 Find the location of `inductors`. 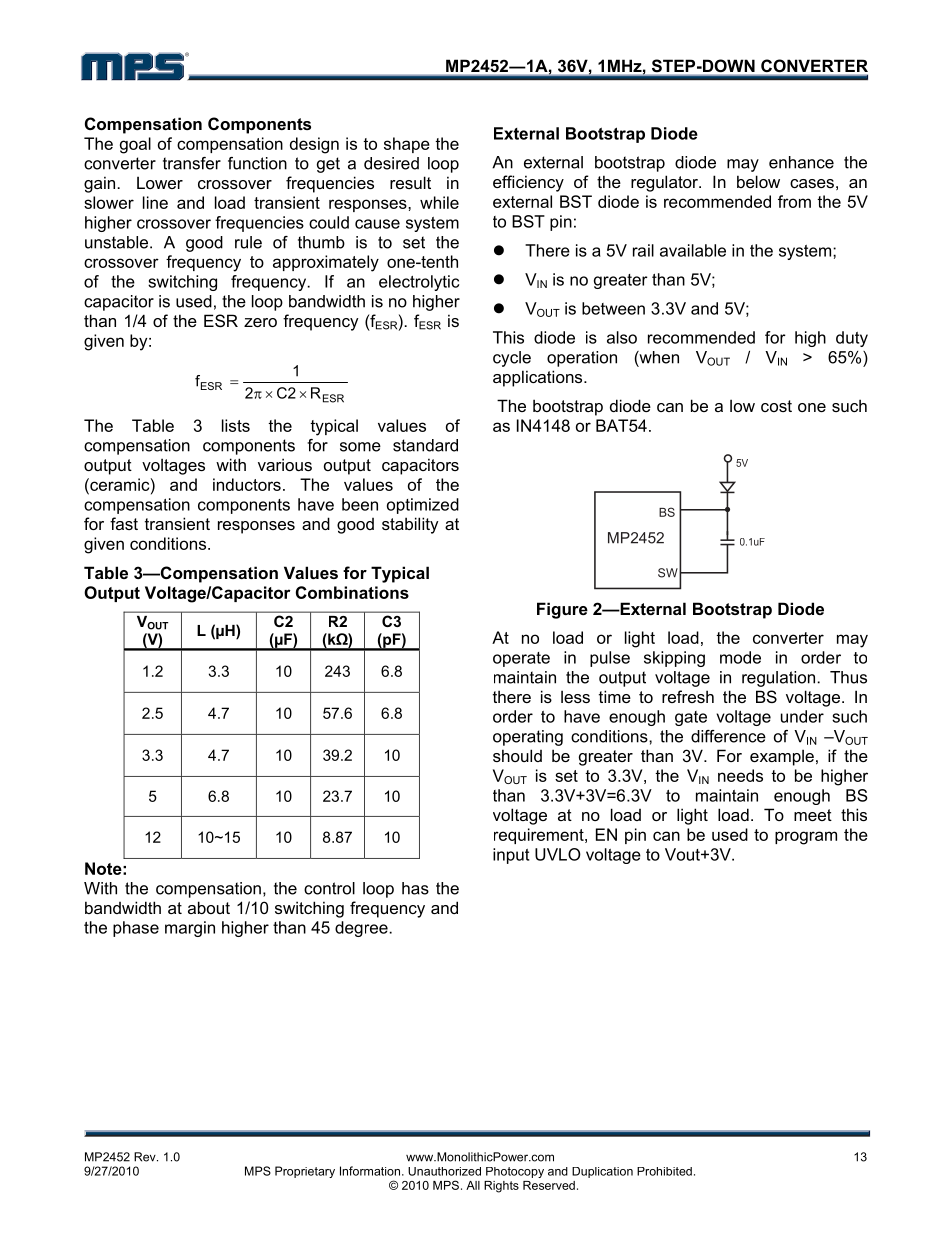

inductors is located at coordinates (247, 484).
